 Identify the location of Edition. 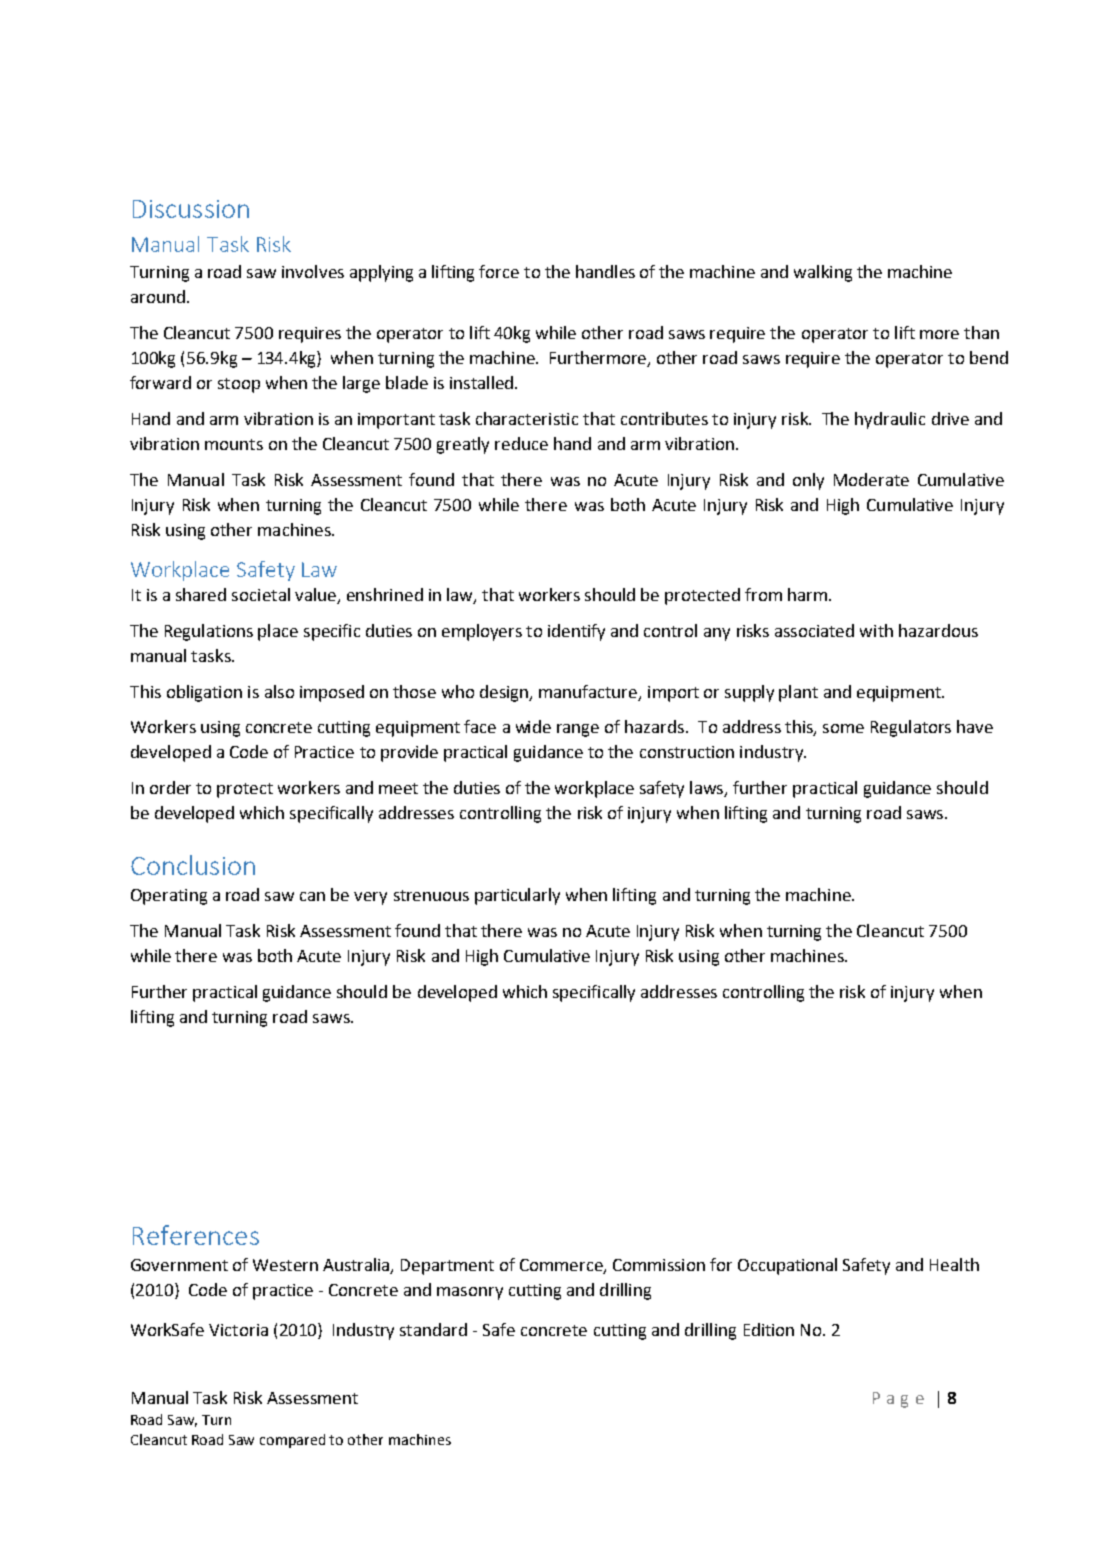
(769, 1329).
